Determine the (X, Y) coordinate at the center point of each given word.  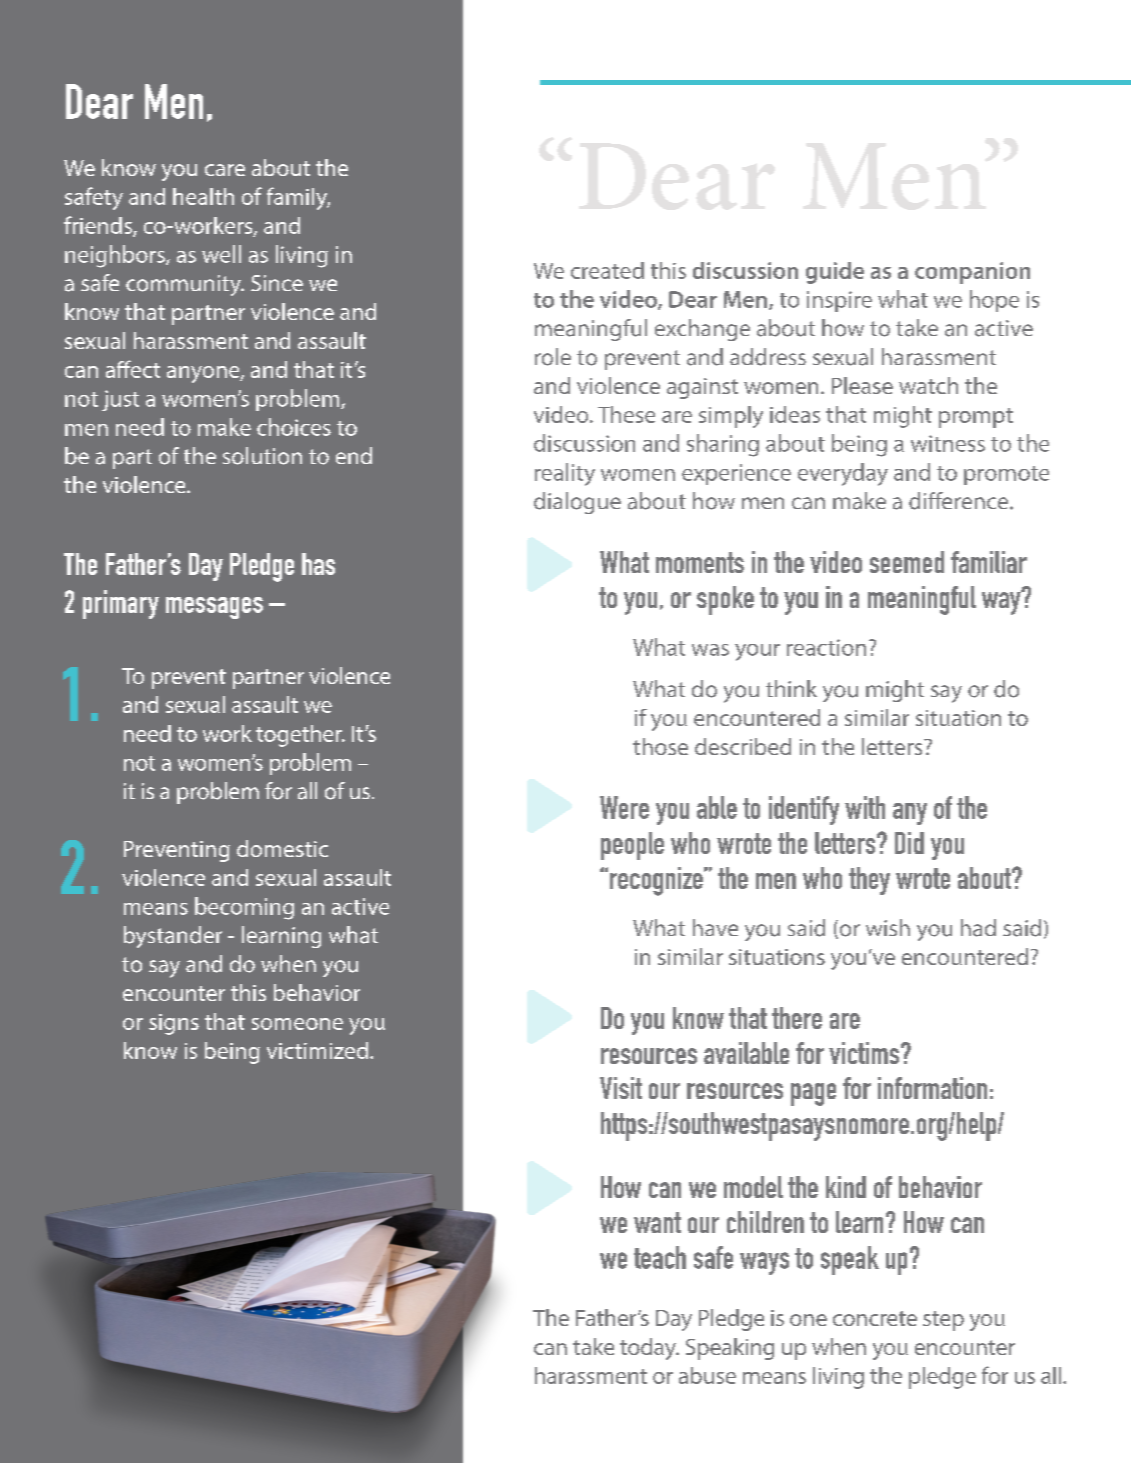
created (607, 270)
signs (174, 1024)
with (865, 807)
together (300, 736)
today (649, 1349)
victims (865, 1053)
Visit (621, 1088)
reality (565, 474)
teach (660, 1257)
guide (835, 273)
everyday (843, 474)
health (203, 196)
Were (624, 807)
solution (262, 456)
